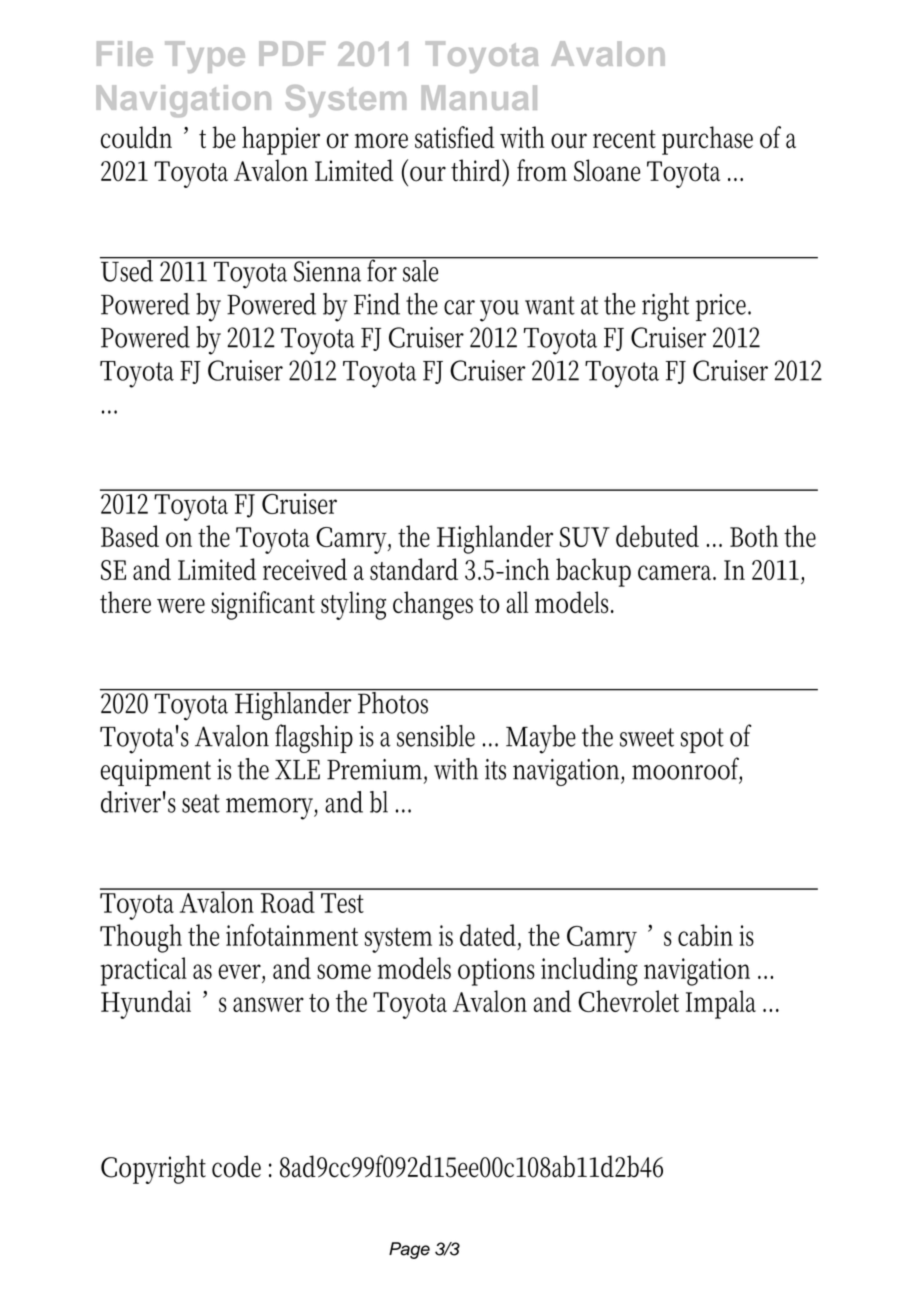  Describe the element at coordinates (433, 605) in the screenshot. I see `changes` at that location.
